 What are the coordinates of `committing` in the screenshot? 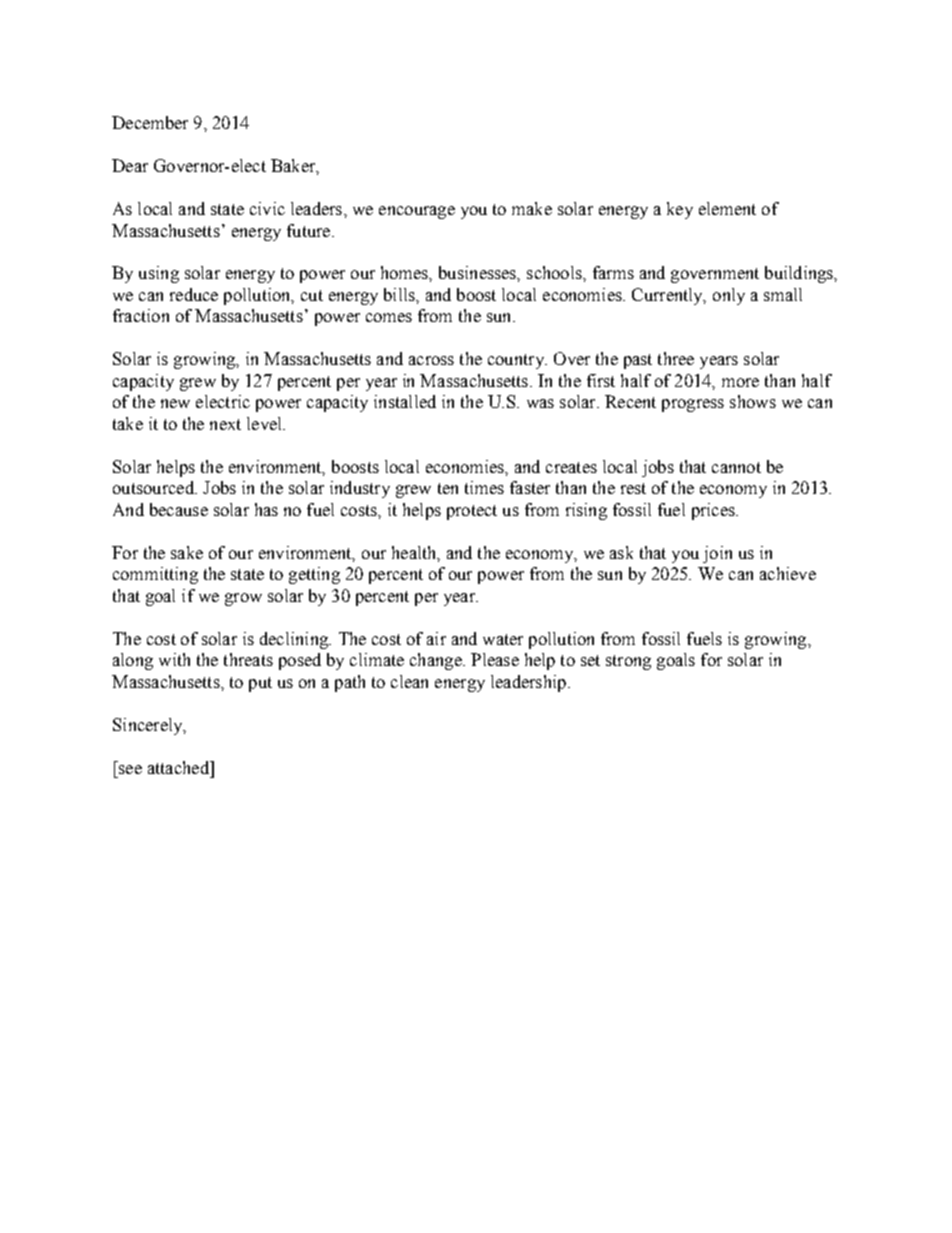 It's located at (155, 575).
